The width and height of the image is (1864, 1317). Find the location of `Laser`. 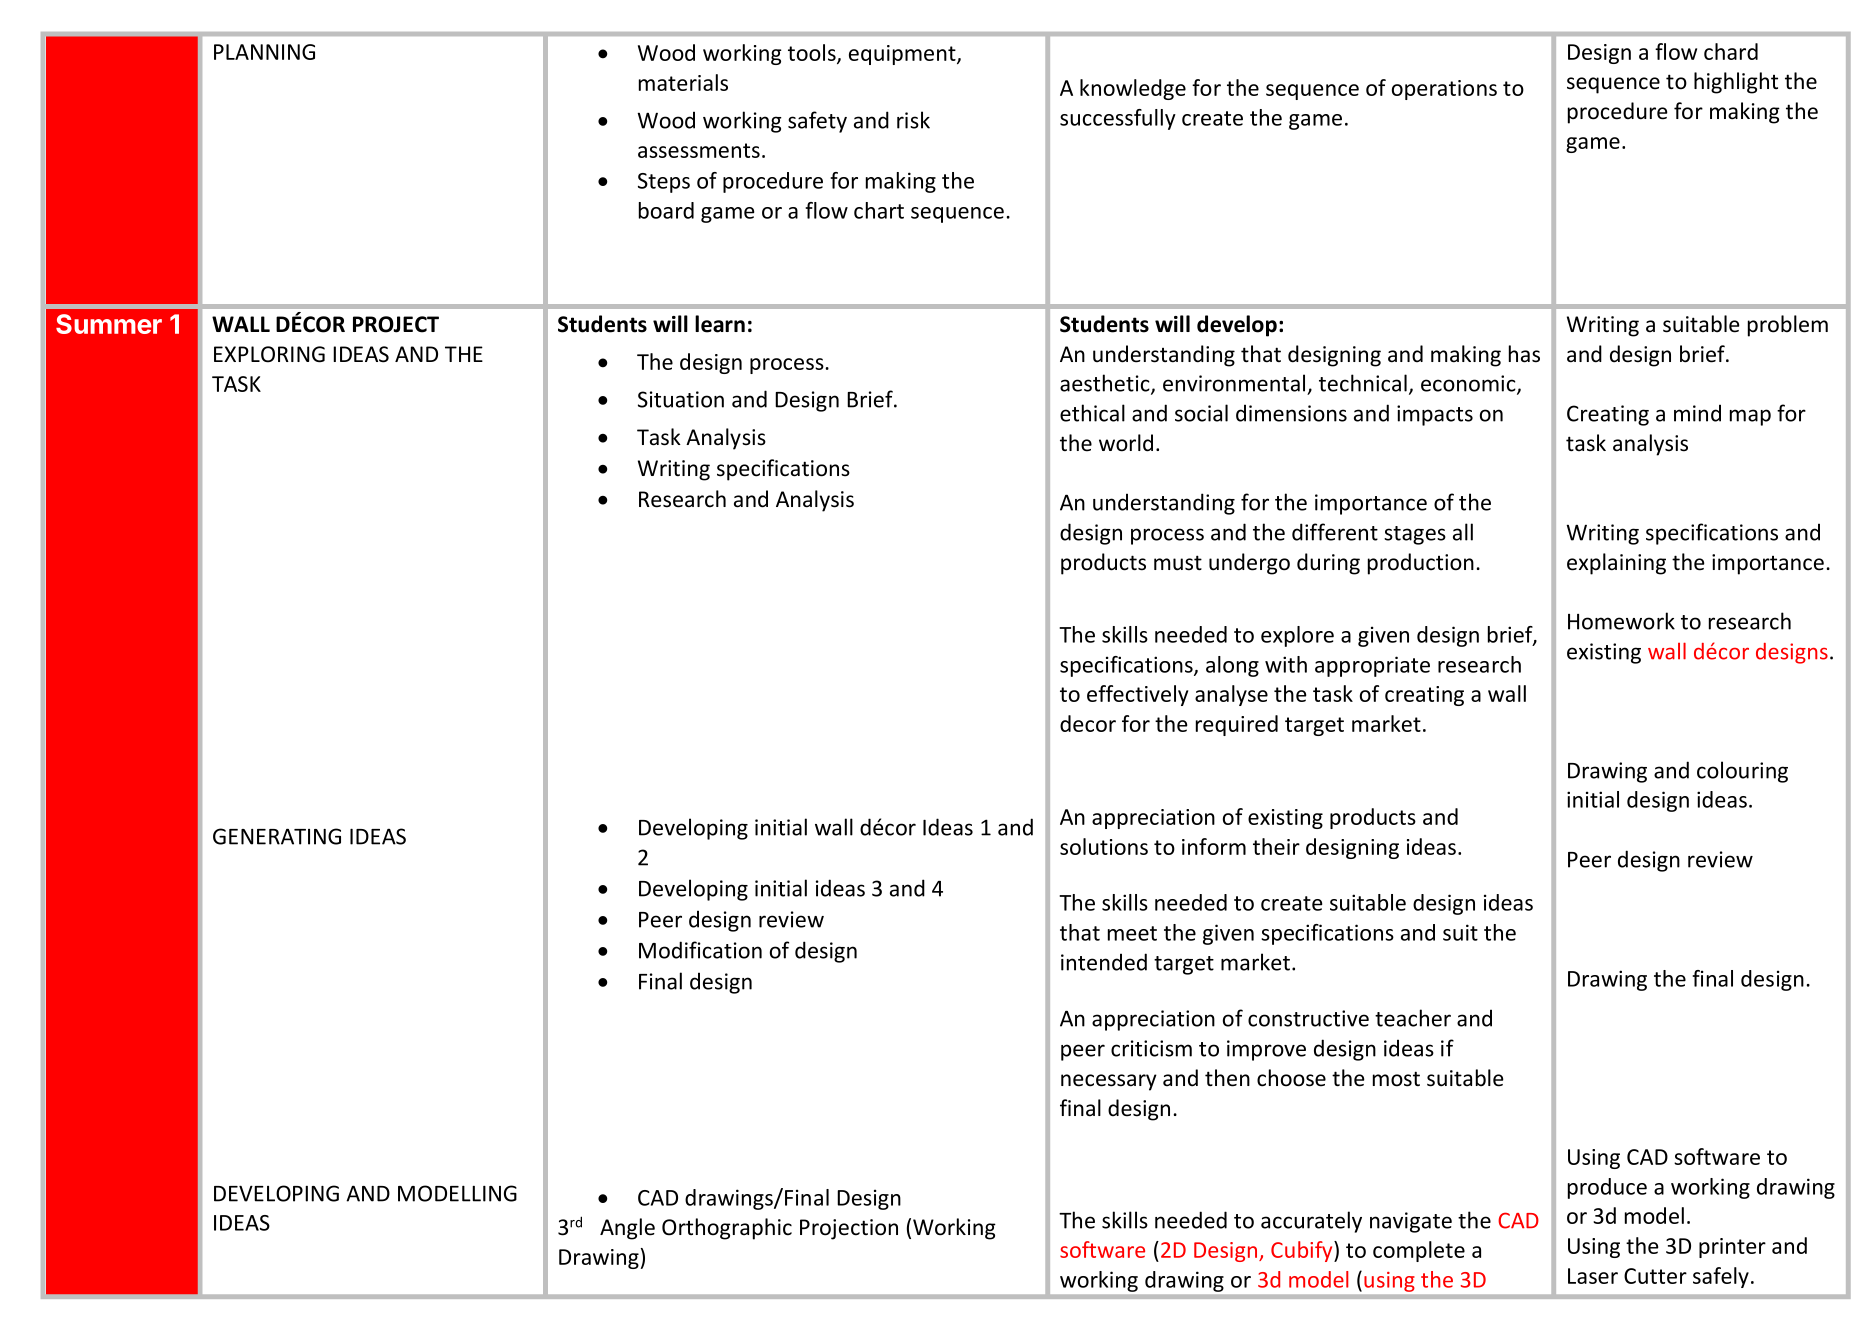

Laser is located at coordinates (1593, 1276).
